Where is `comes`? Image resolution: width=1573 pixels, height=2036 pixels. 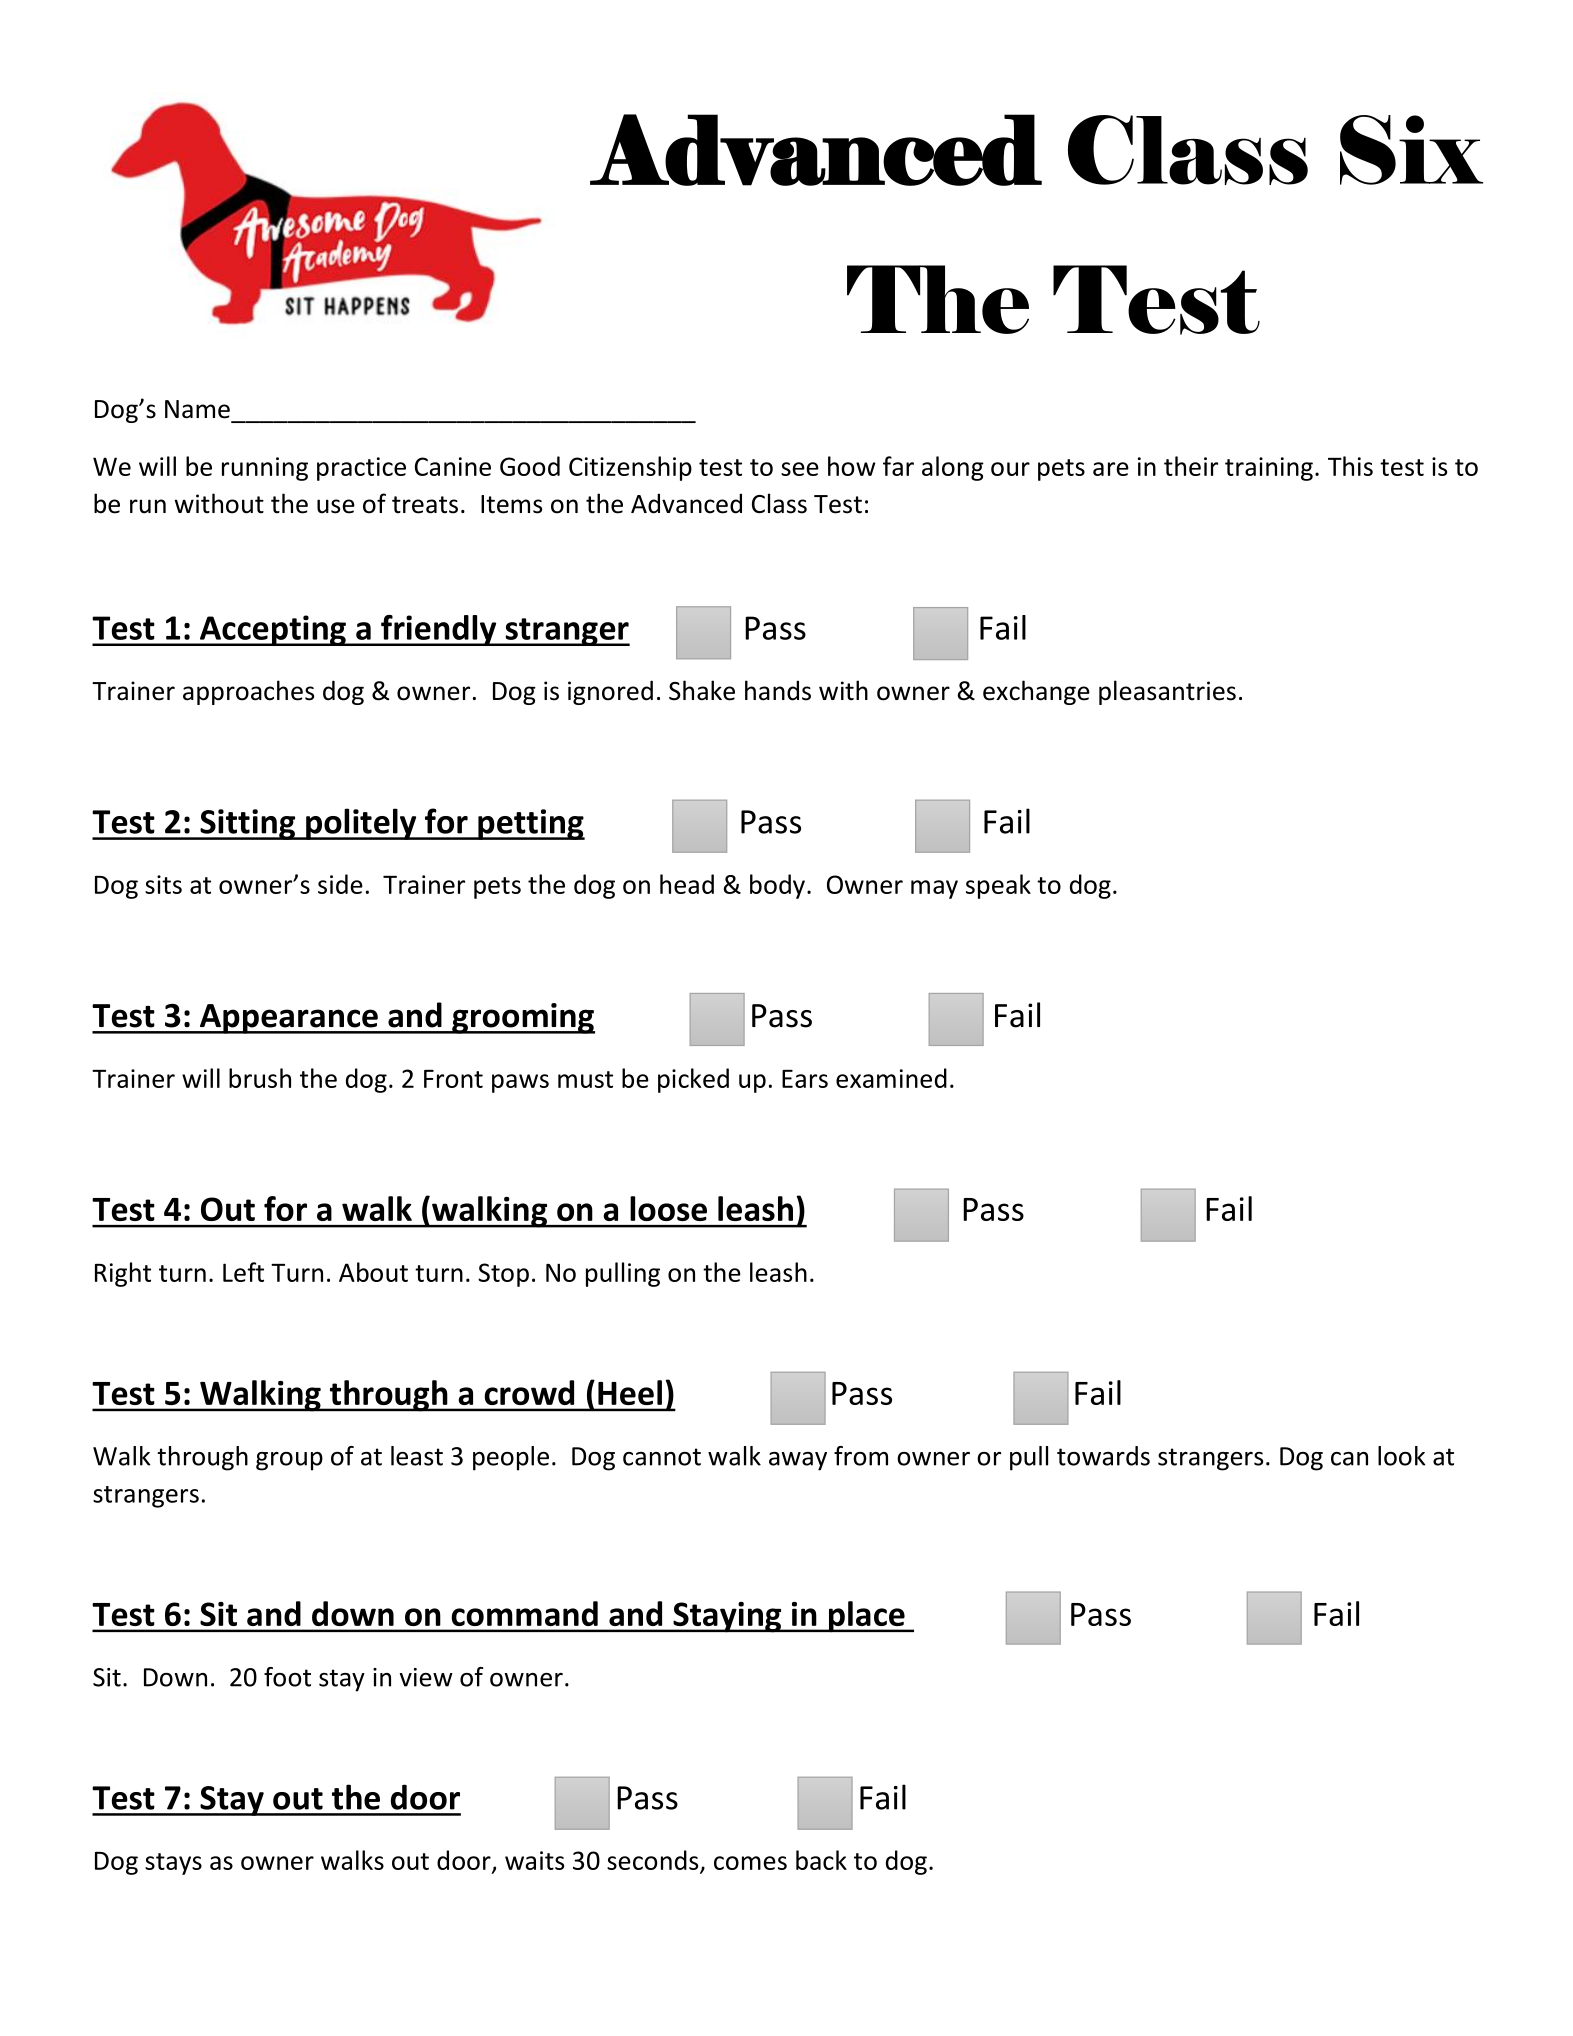
comes is located at coordinates (750, 1863).
